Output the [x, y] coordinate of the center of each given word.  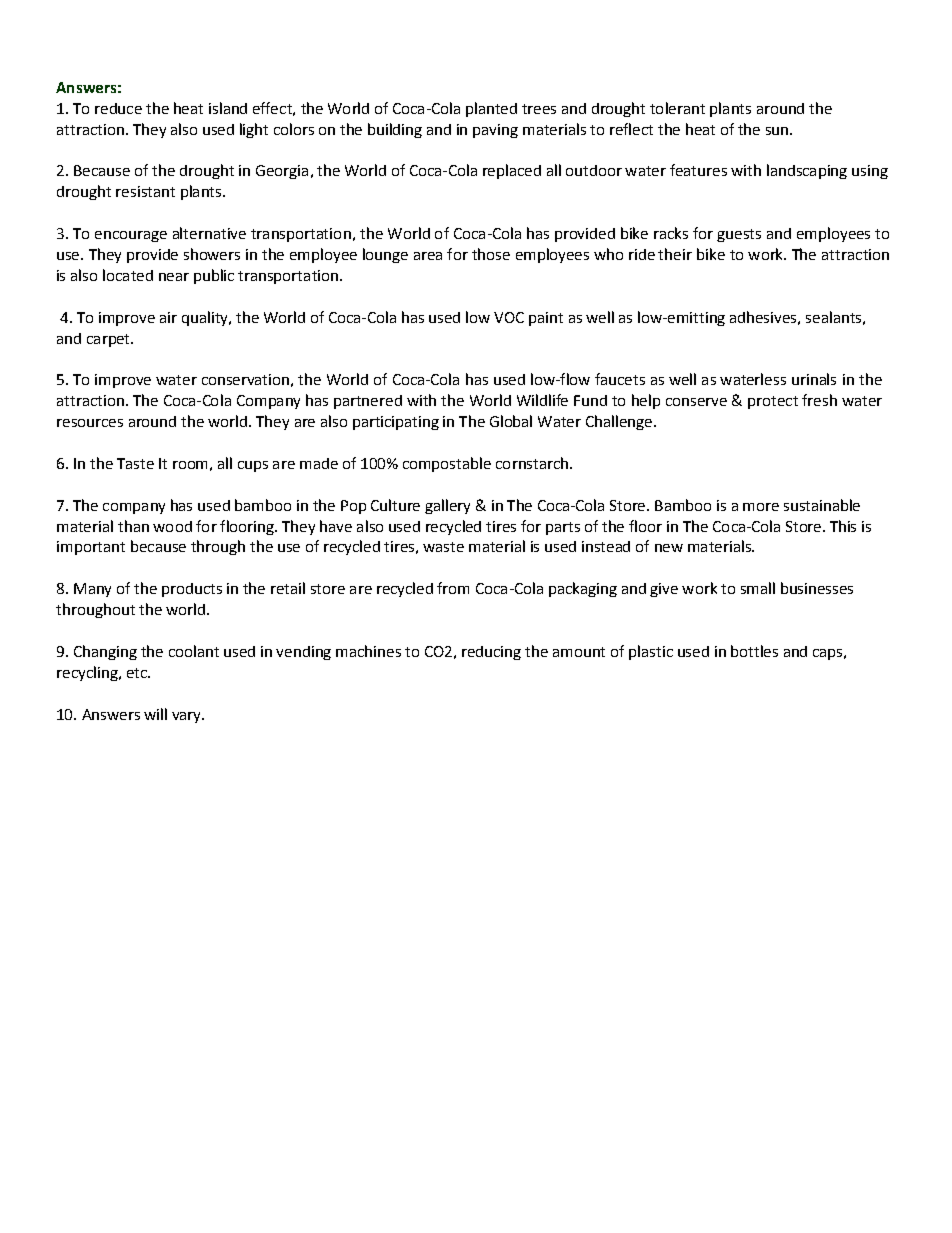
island [228, 108]
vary [188, 717]
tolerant [677, 108]
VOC [509, 317]
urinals [814, 379]
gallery [447, 506]
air [168, 317]
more [761, 507]
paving [495, 131]
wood [172, 526]
